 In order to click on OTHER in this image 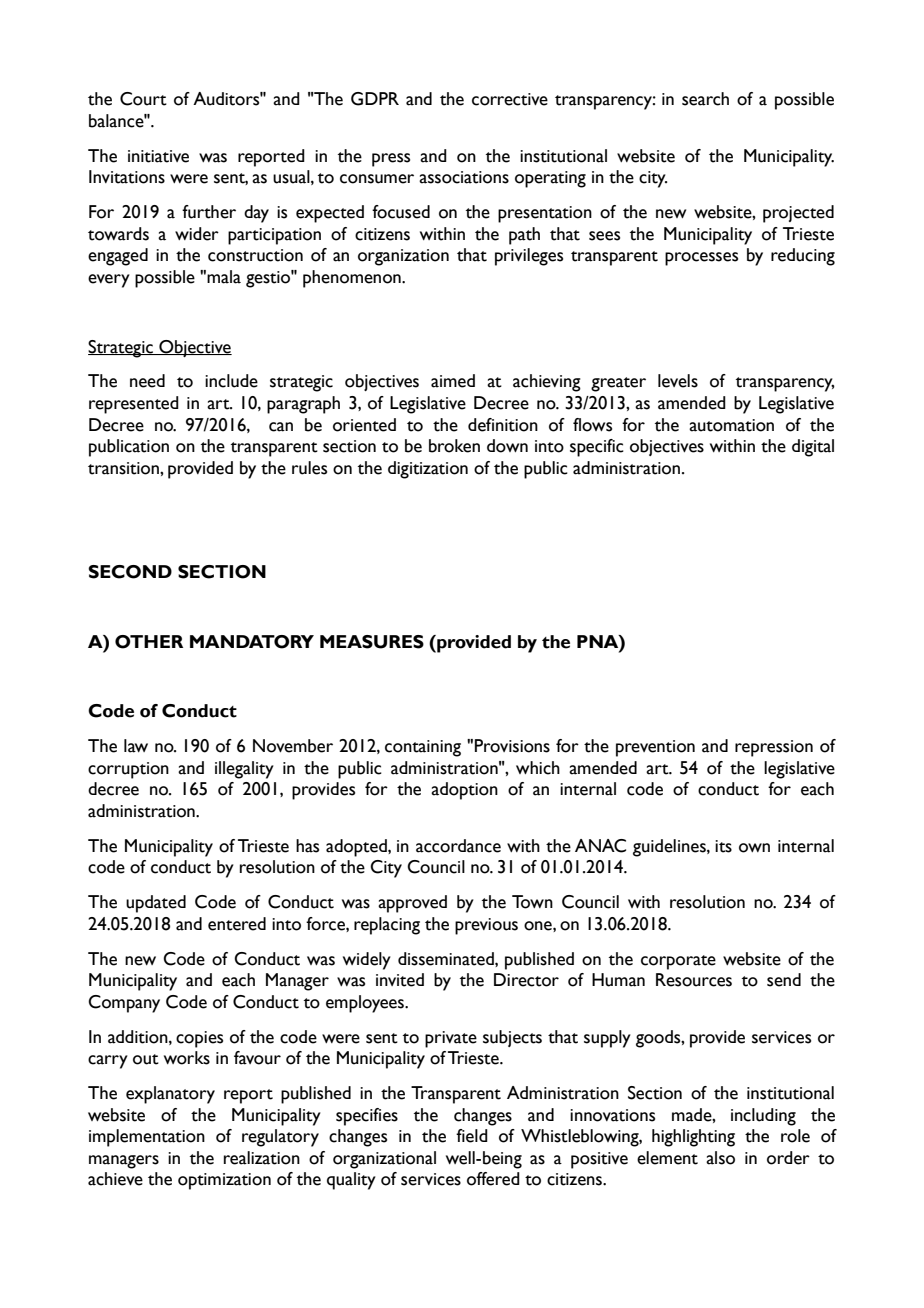, I will do `click(149, 642)`.
